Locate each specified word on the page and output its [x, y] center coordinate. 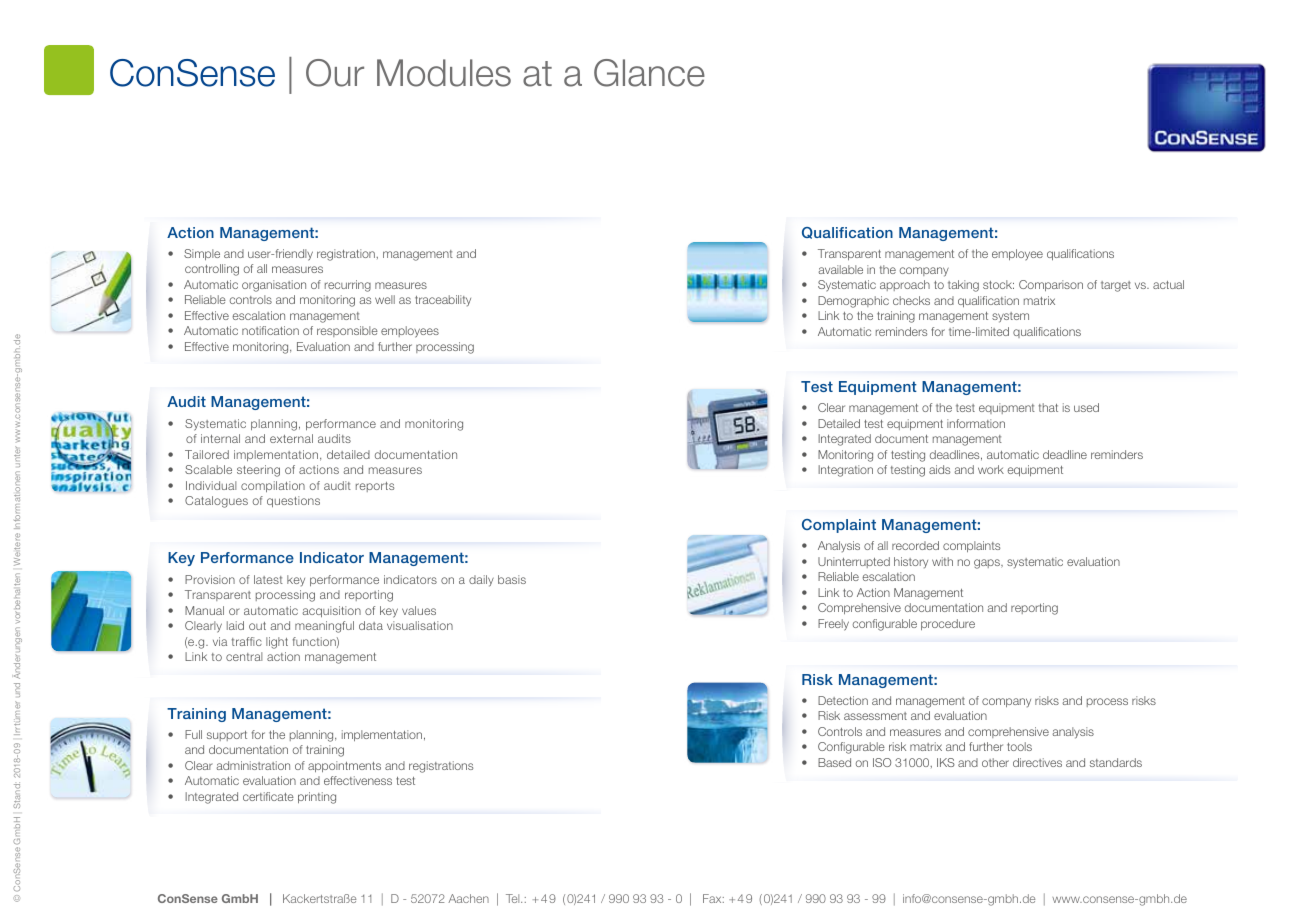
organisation [274, 286]
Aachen [468, 898]
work [991, 469]
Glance [649, 73]
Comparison [1051, 285]
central [244, 656]
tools [1019, 746]
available [840, 269]
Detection [843, 700]
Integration [845, 471]
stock [998, 284]
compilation [273, 486]
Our [335, 73]
